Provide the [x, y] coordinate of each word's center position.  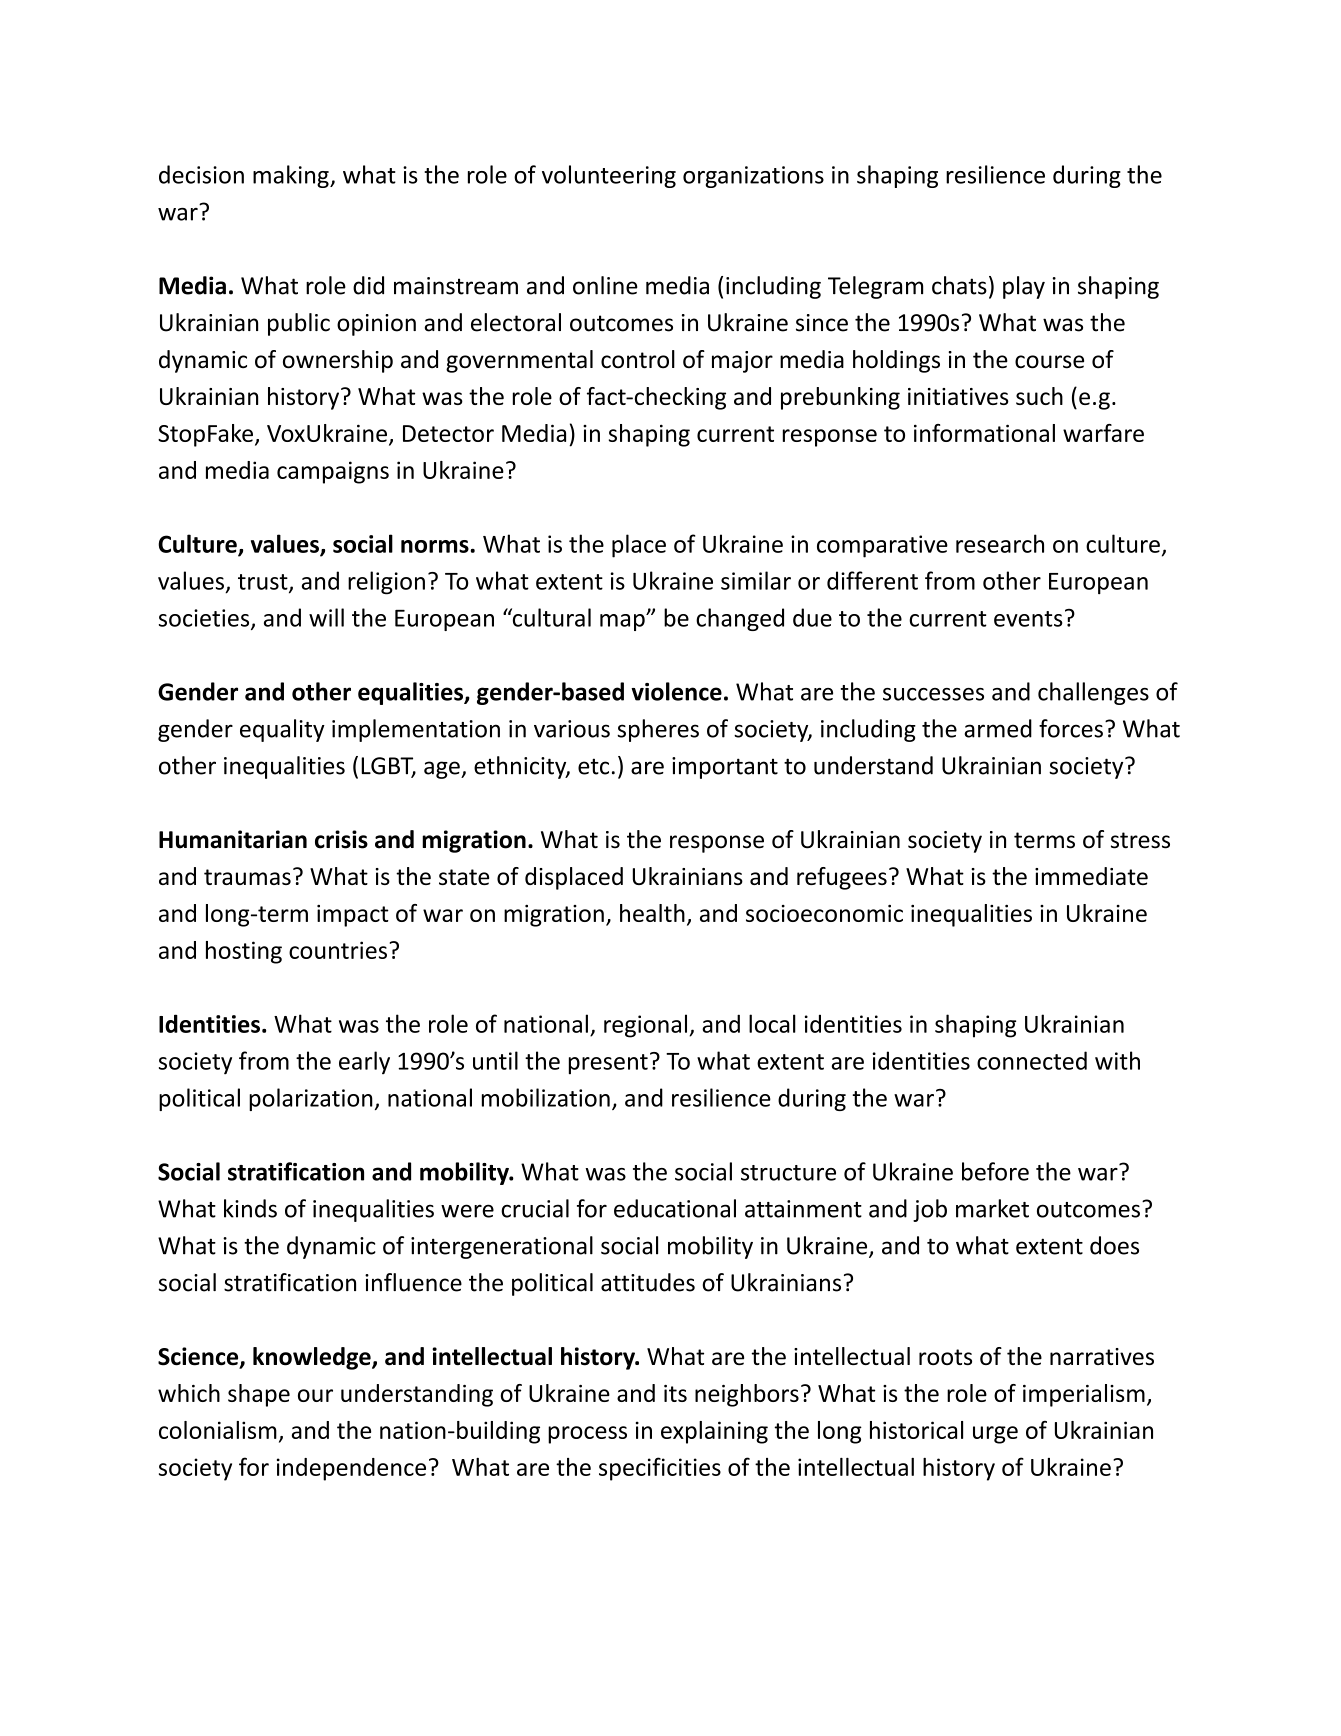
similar [756, 580]
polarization [311, 1099]
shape [259, 1395]
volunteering [609, 176]
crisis [341, 839]
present [608, 1064]
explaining [714, 1432]
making [292, 176]
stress [1140, 840]
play [1024, 287]
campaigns [333, 472]
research [1000, 543]
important [725, 768]
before [995, 1171]
